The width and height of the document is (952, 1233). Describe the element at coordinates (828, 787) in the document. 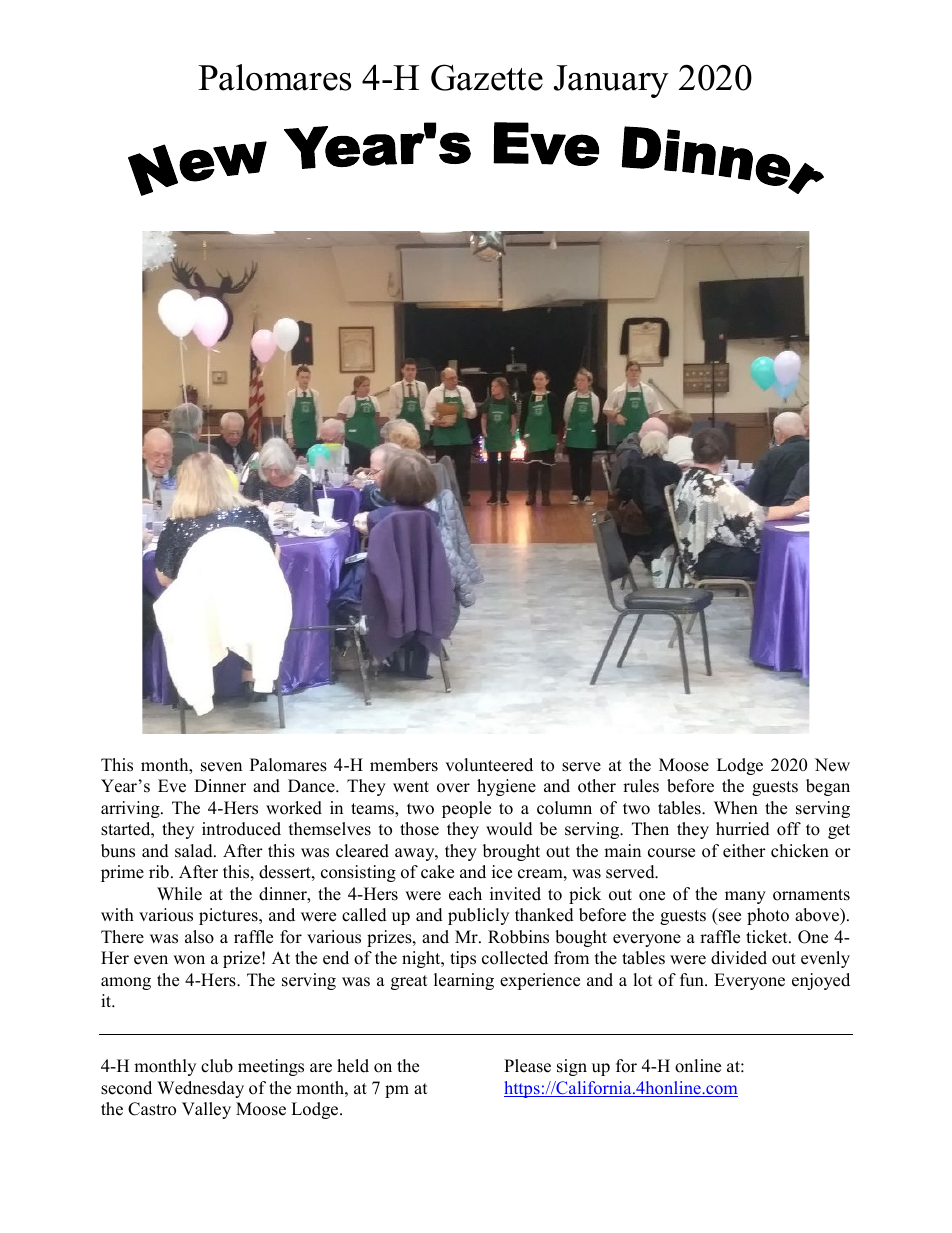

I see `began` at that location.
